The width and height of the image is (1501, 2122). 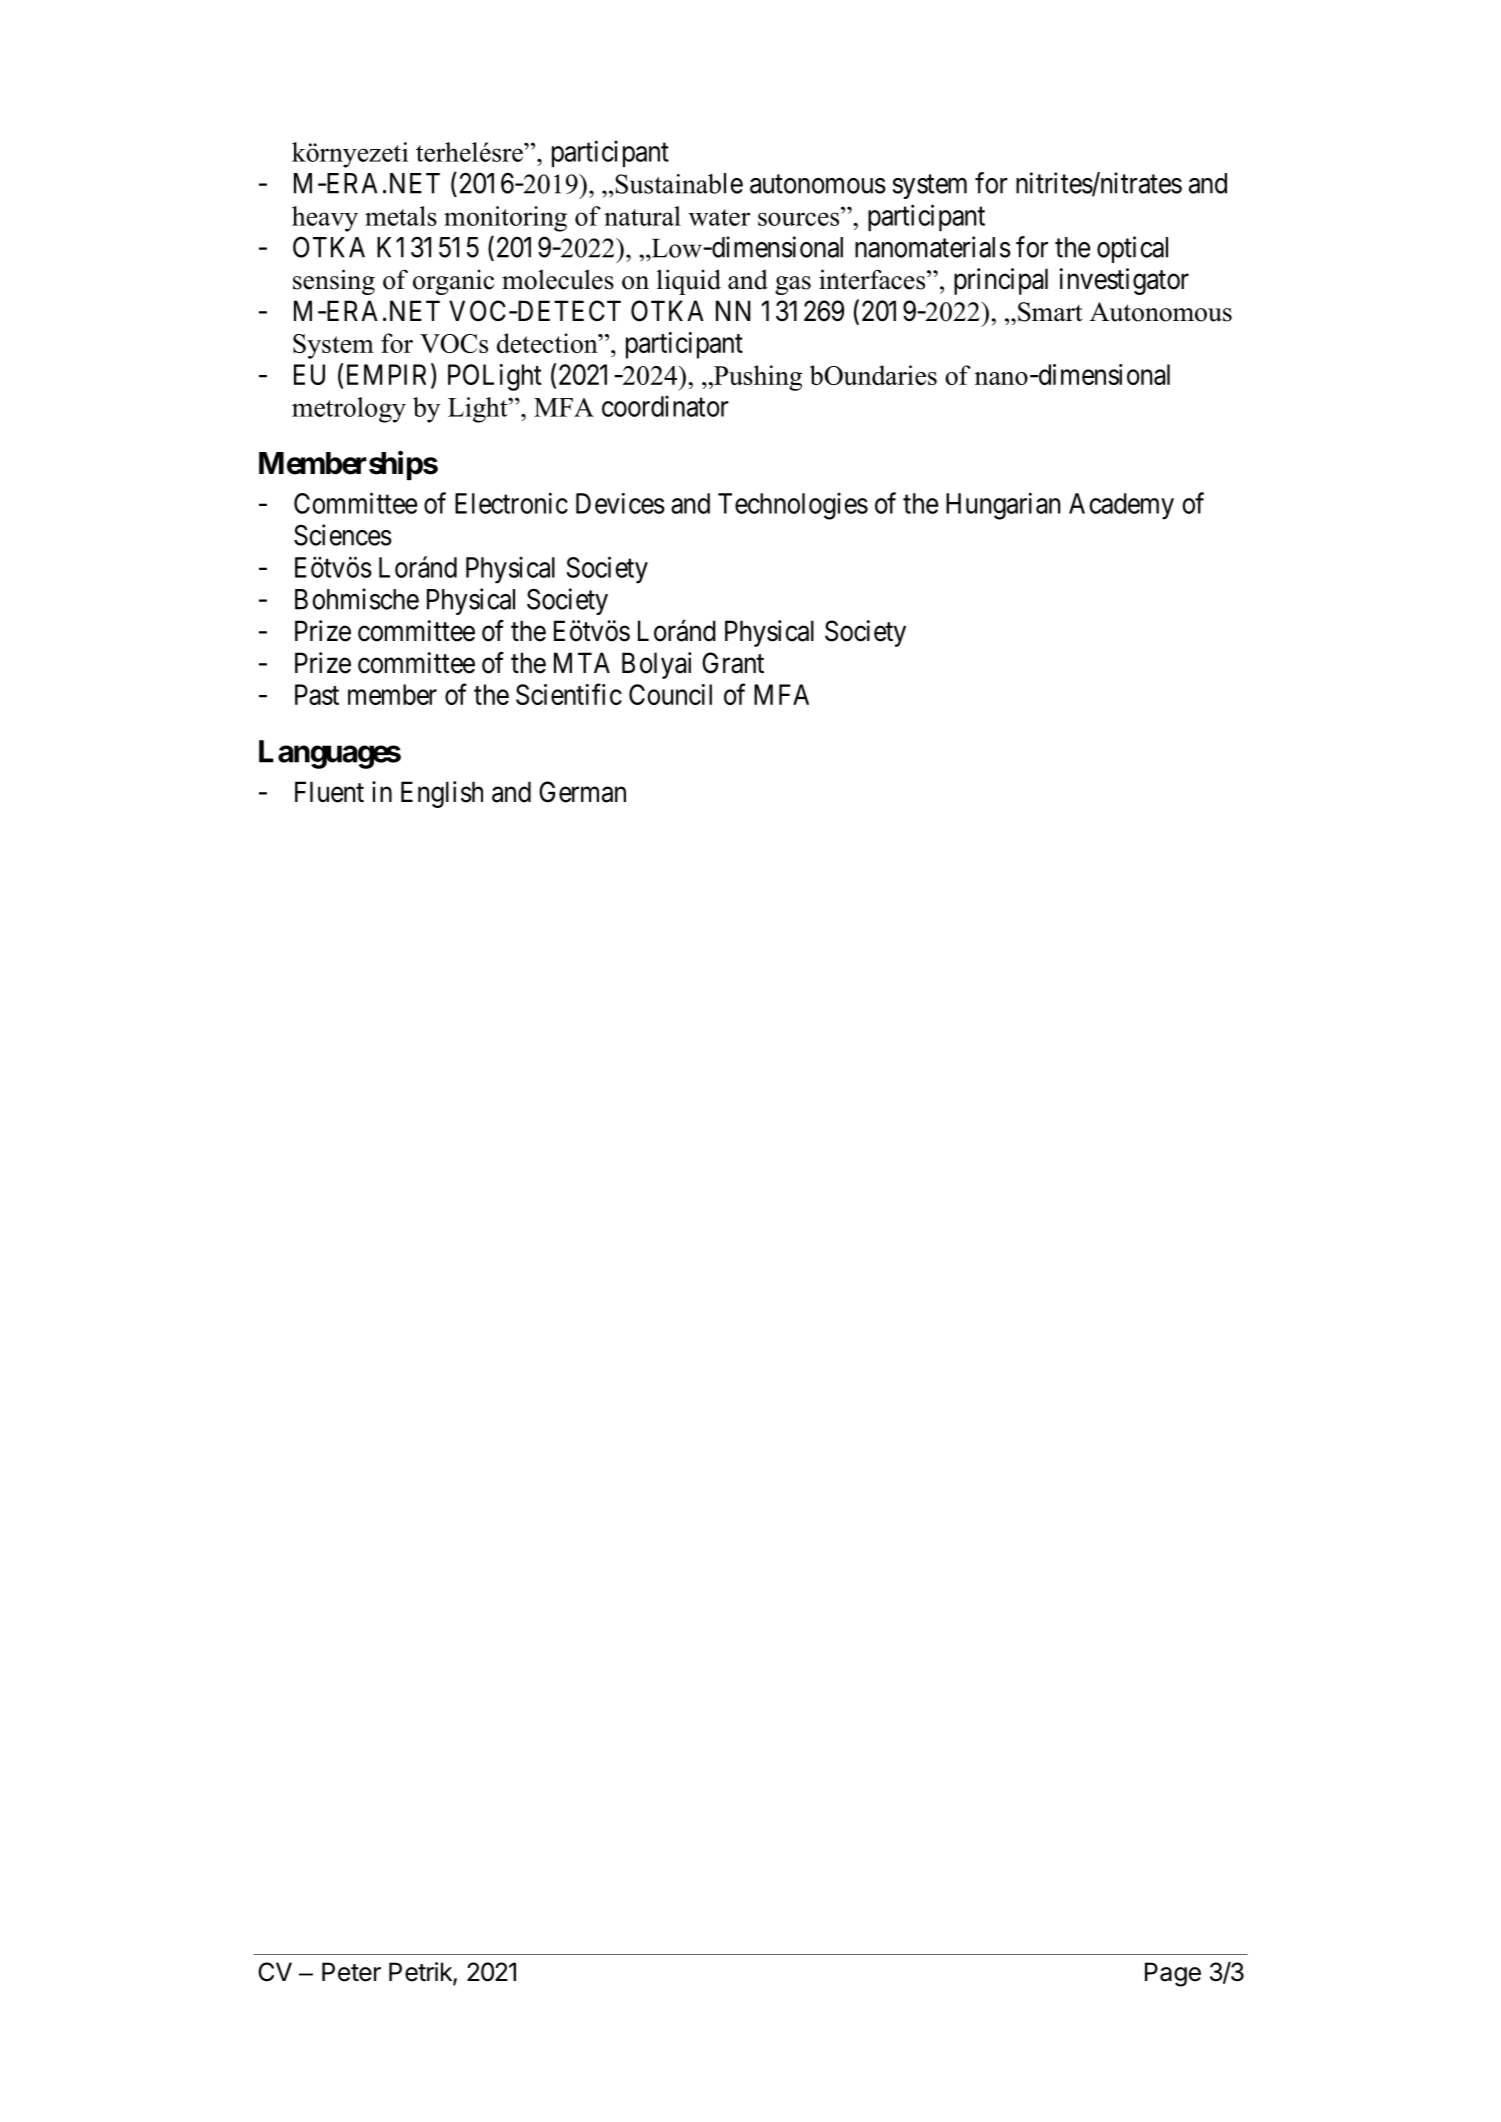 I want to click on optical, so click(x=1132, y=249).
